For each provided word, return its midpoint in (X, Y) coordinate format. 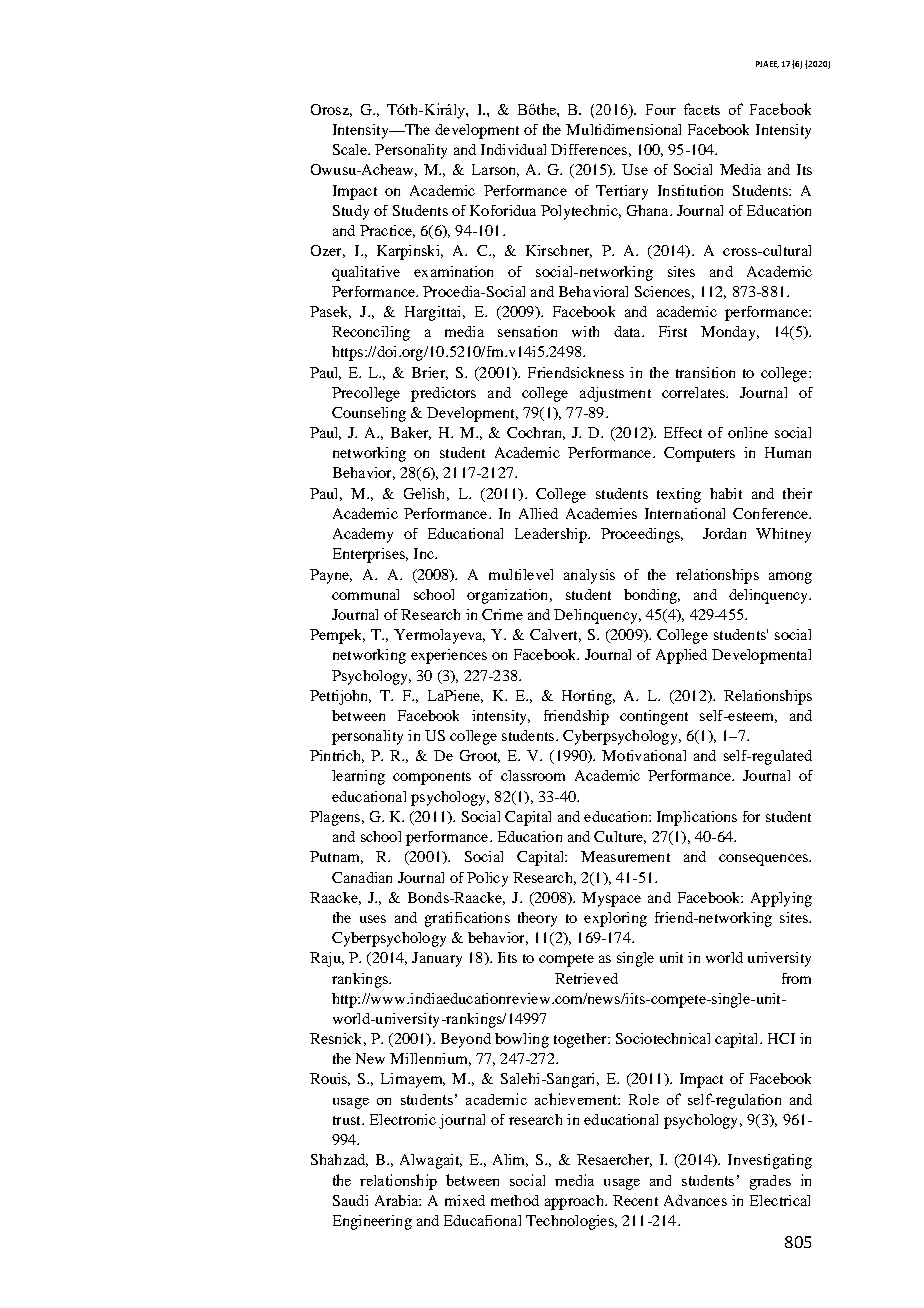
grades (770, 1182)
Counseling (369, 414)
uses (373, 919)
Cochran (536, 433)
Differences (589, 149)
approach (575, 1202)
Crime (502, 614)
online (748, 432)
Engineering (372, 1222)
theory (537, 919)
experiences (449, 656)
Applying (781, 899)
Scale (351, 149)
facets (702, 109)
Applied (681, 656)
